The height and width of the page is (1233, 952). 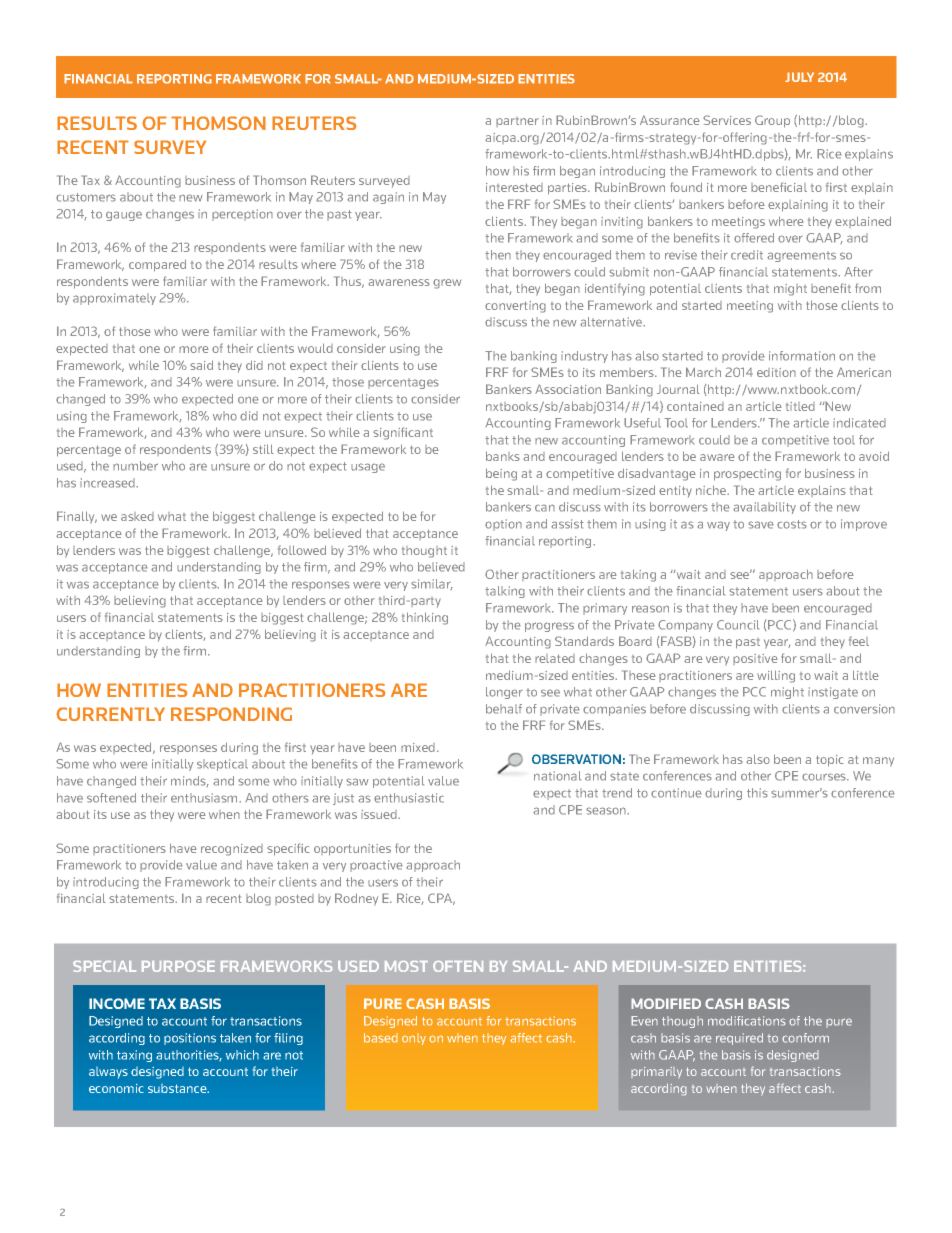 What do you see at coordinates (805, 1038) in the page?
I see `conform` at bounding box center [805, 1038].
